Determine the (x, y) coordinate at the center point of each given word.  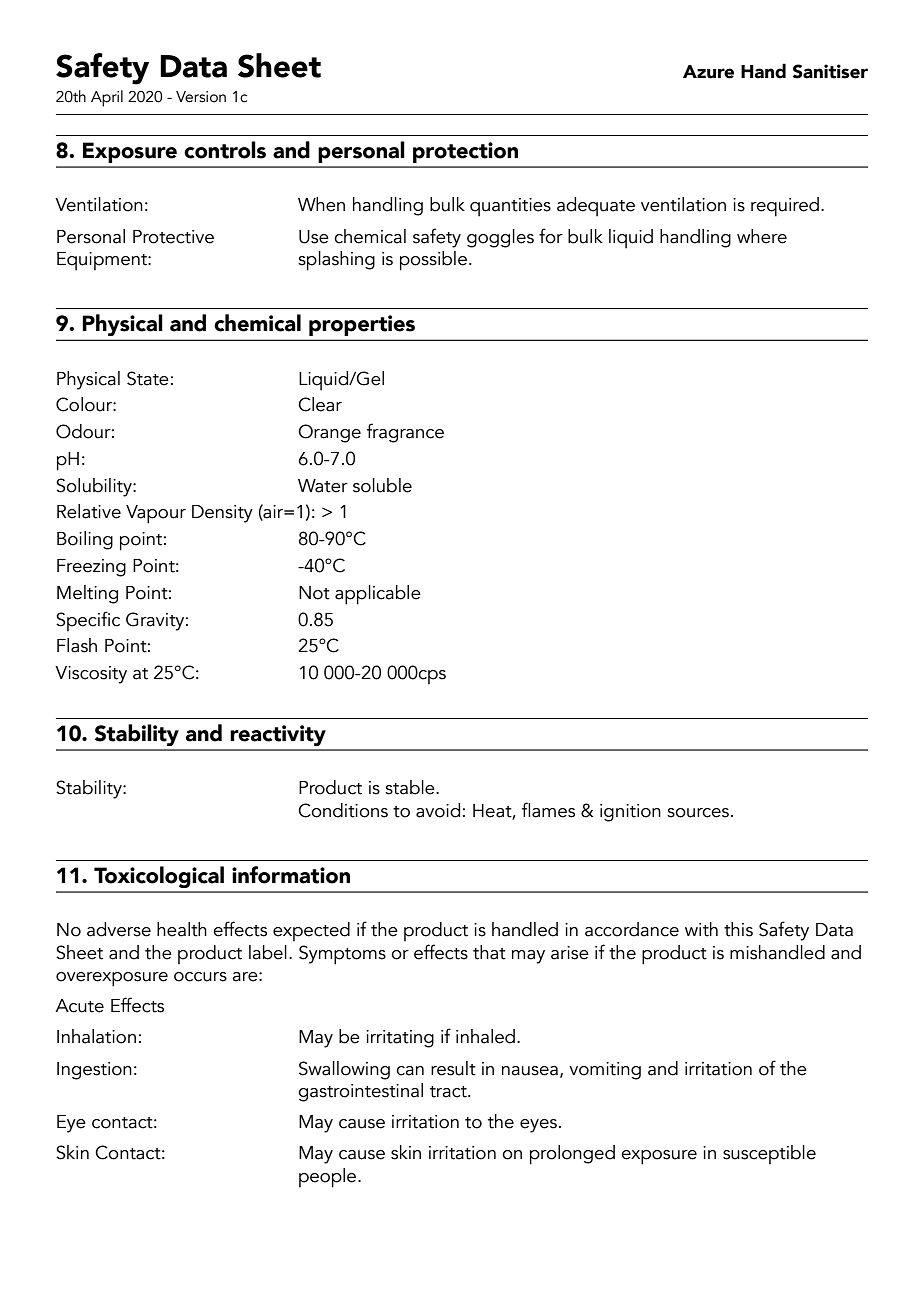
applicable (378, 595)
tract (449, 1092)
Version (201, 97)
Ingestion (94, 1071)
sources (698, 813)
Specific (88, 621)
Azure (708, 72)
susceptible (769, 1154)
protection (465, 152)
